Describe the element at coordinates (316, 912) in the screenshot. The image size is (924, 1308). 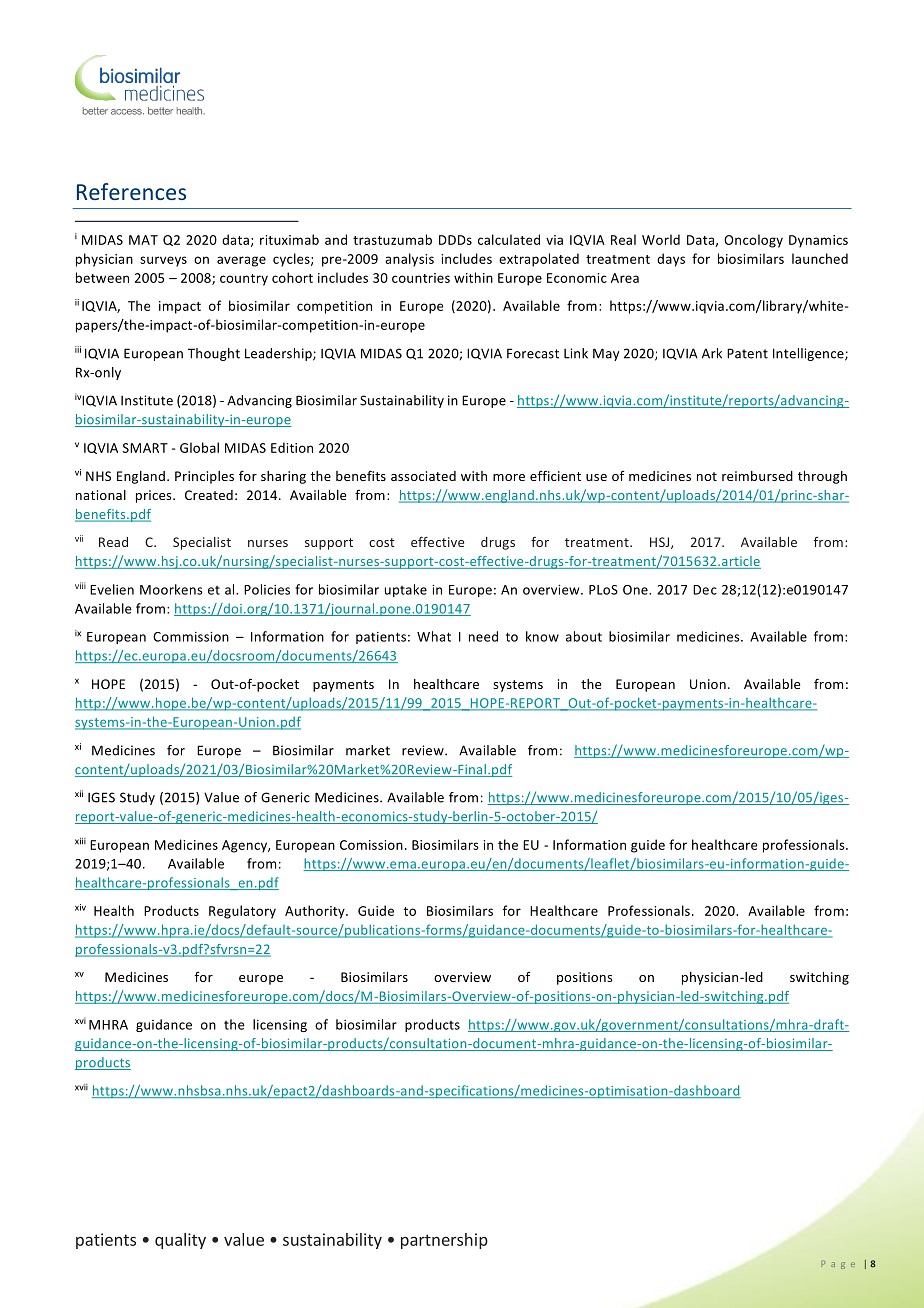
I see `Authority` at that location.
